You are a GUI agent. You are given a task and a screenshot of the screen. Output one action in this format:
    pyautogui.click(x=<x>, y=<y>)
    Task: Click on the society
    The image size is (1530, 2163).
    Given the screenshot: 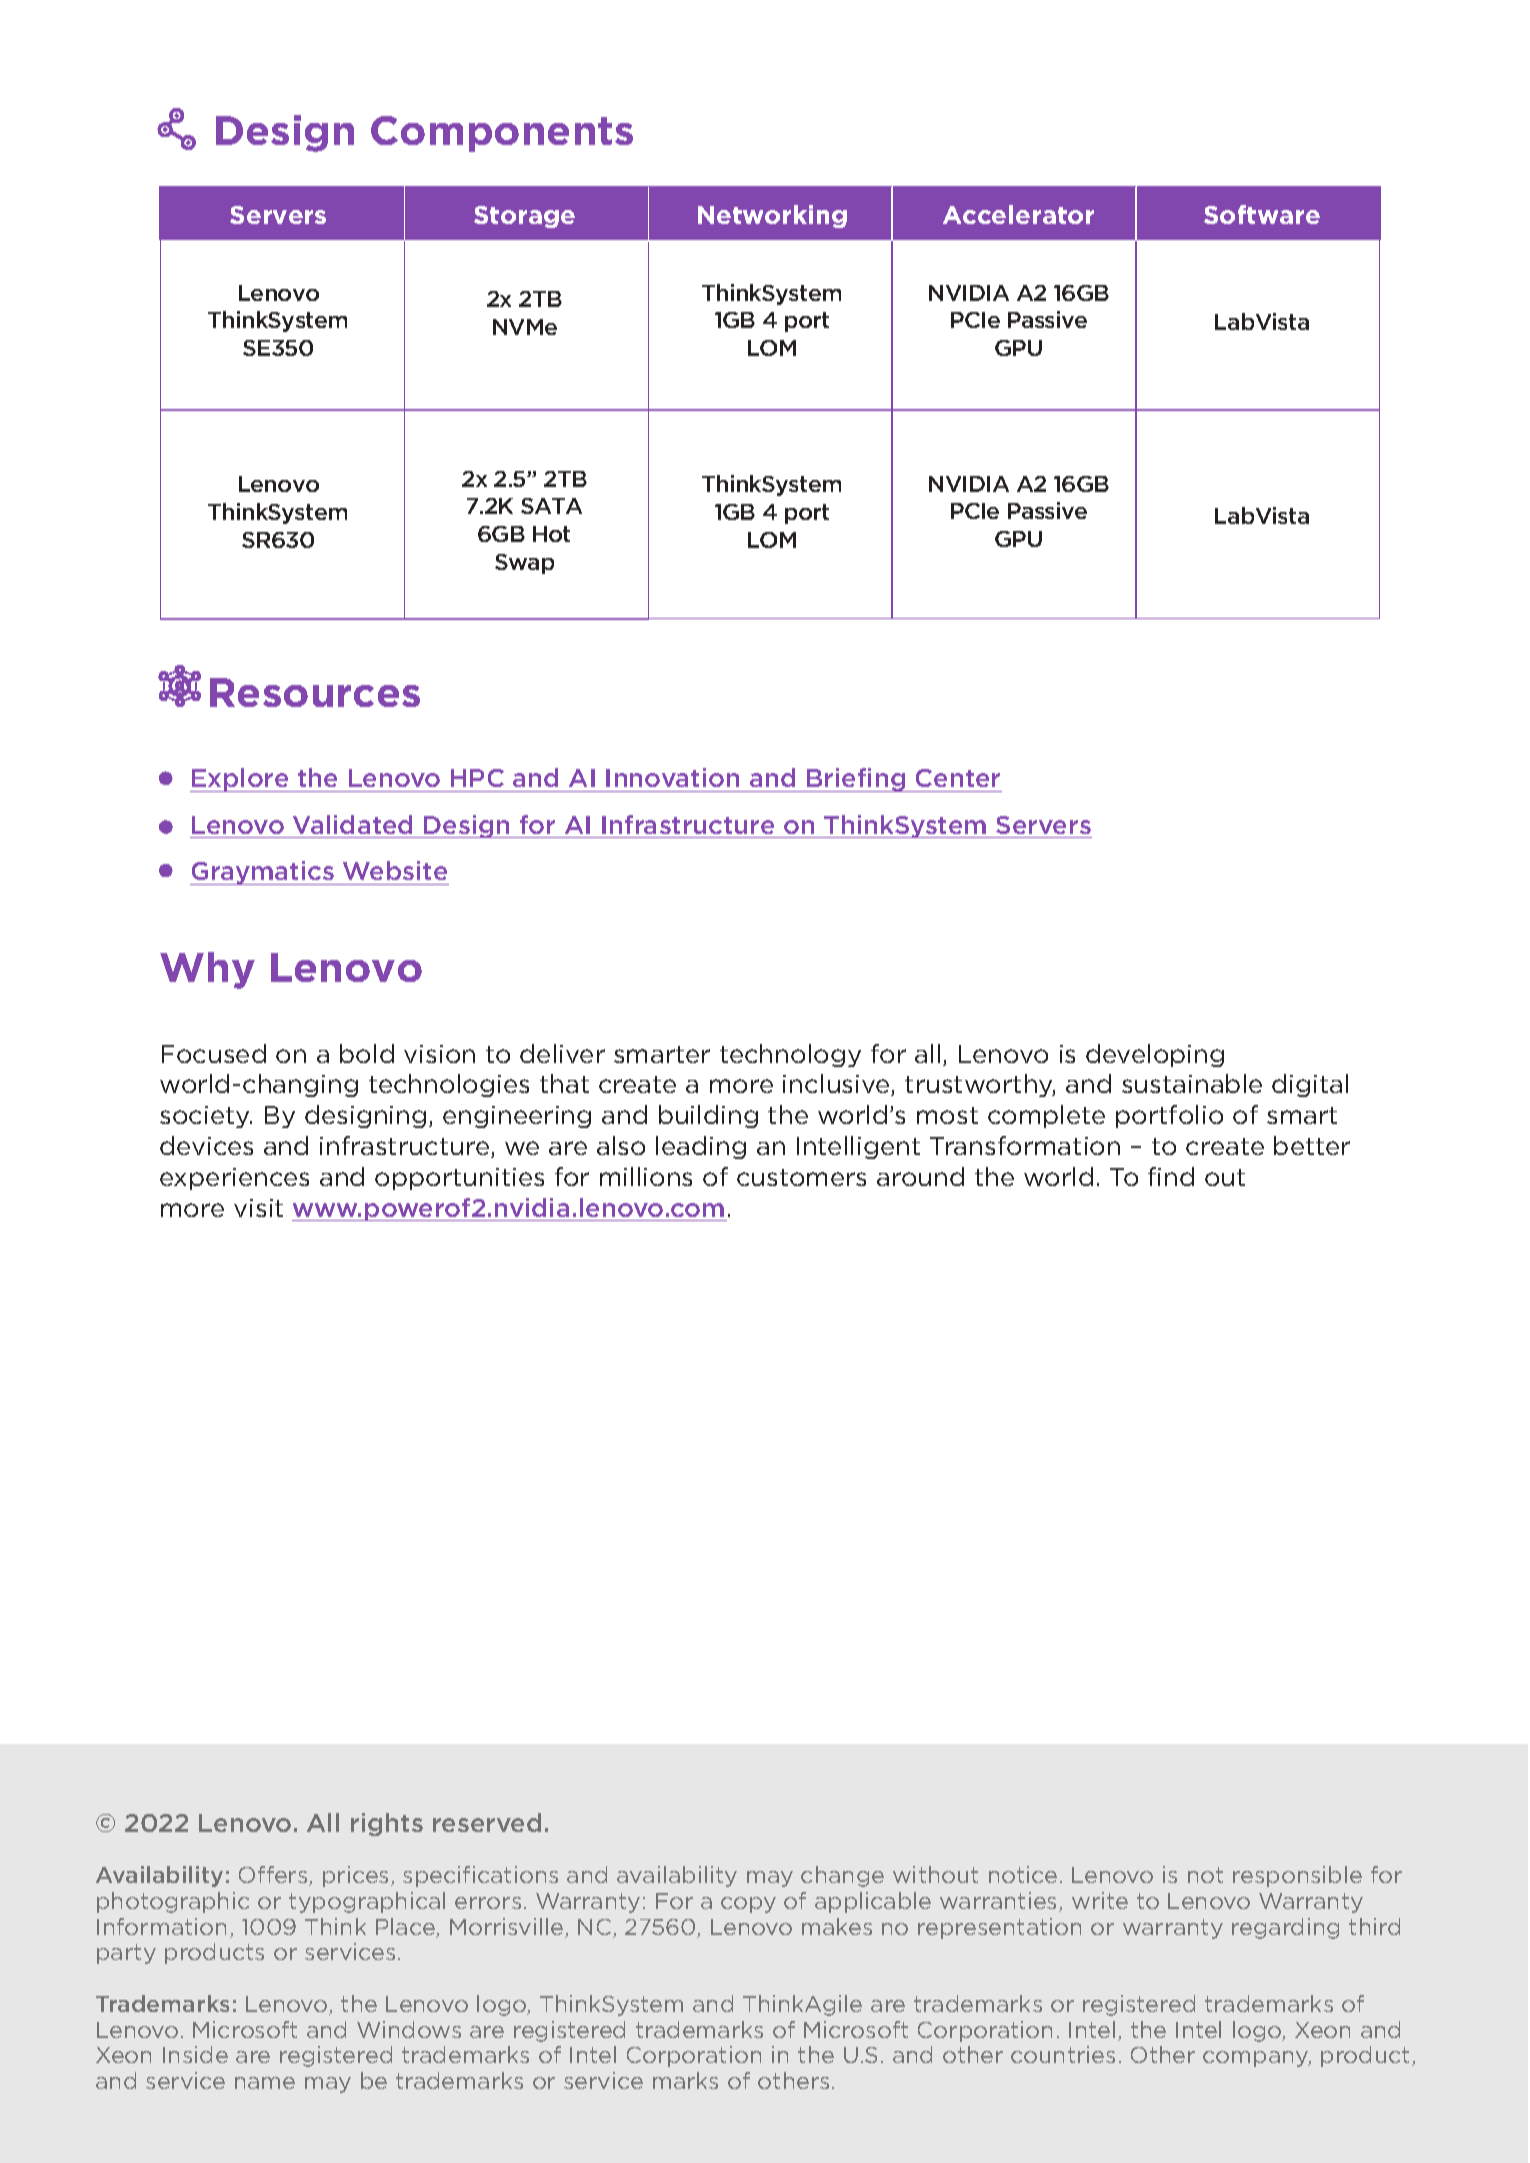 What is the action you would take?
    pyautogui.click(x=206, y=1117)
